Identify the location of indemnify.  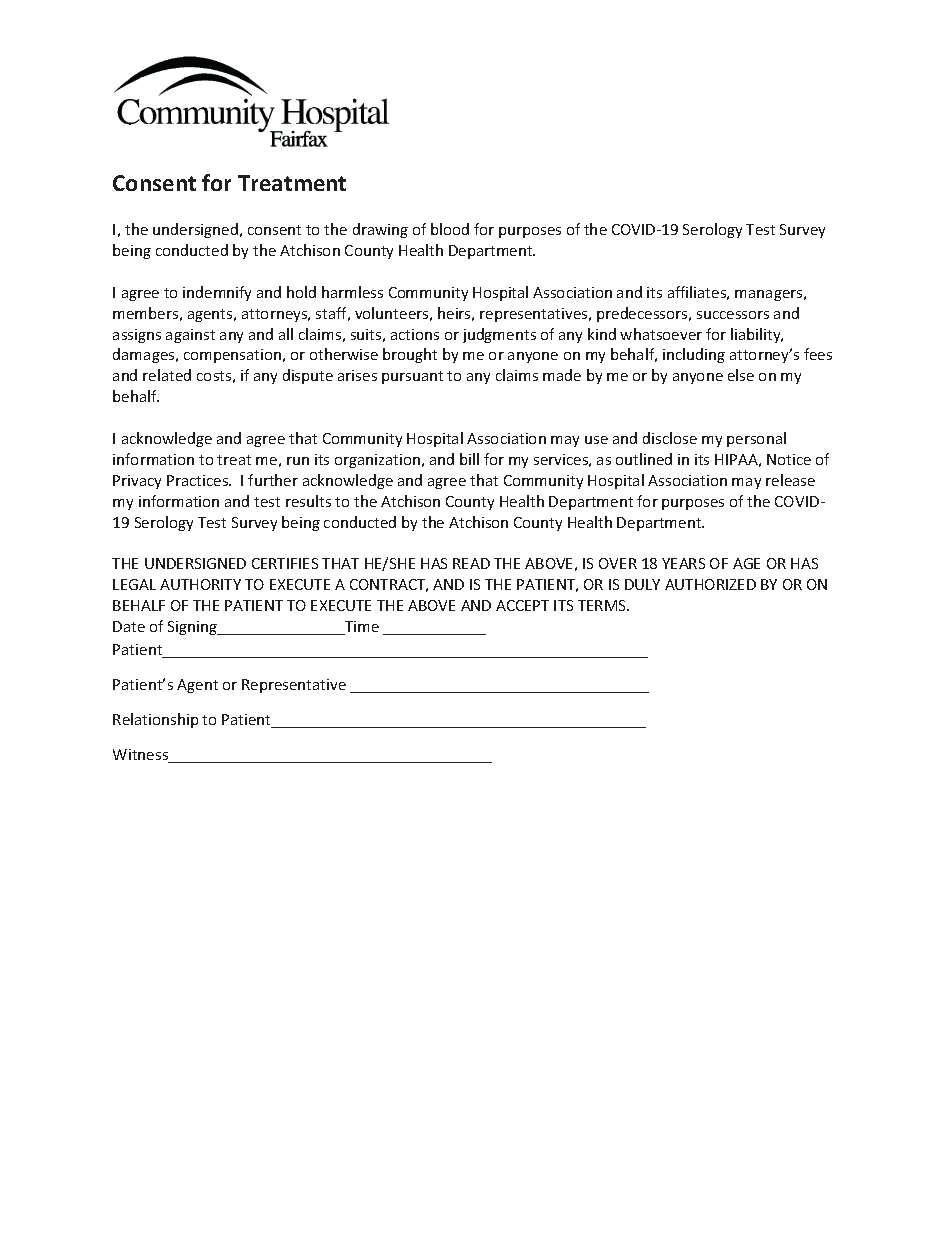
(217, 293).
